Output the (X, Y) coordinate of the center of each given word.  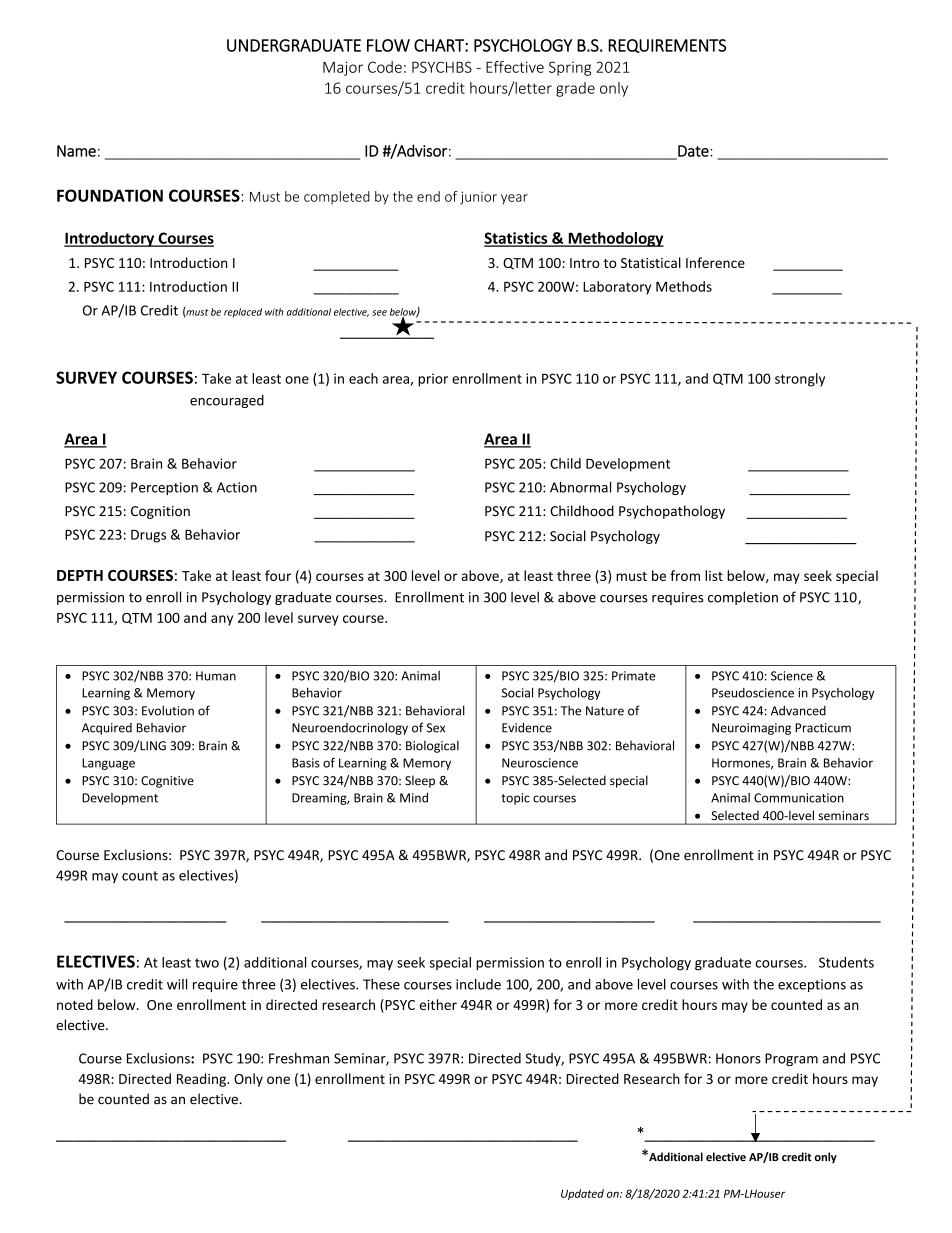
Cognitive (167, 782)
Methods (684, 286)
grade (575, 89)
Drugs (148, 536)
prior (433, 380)
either (438, 1004)
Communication (799, 798)
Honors (738, 1058)
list (714, 575)
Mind (414, 798)
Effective (515, 67)
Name (76, 151)
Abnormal (580, 487)
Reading (202, 1080)
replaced (243, 313)
